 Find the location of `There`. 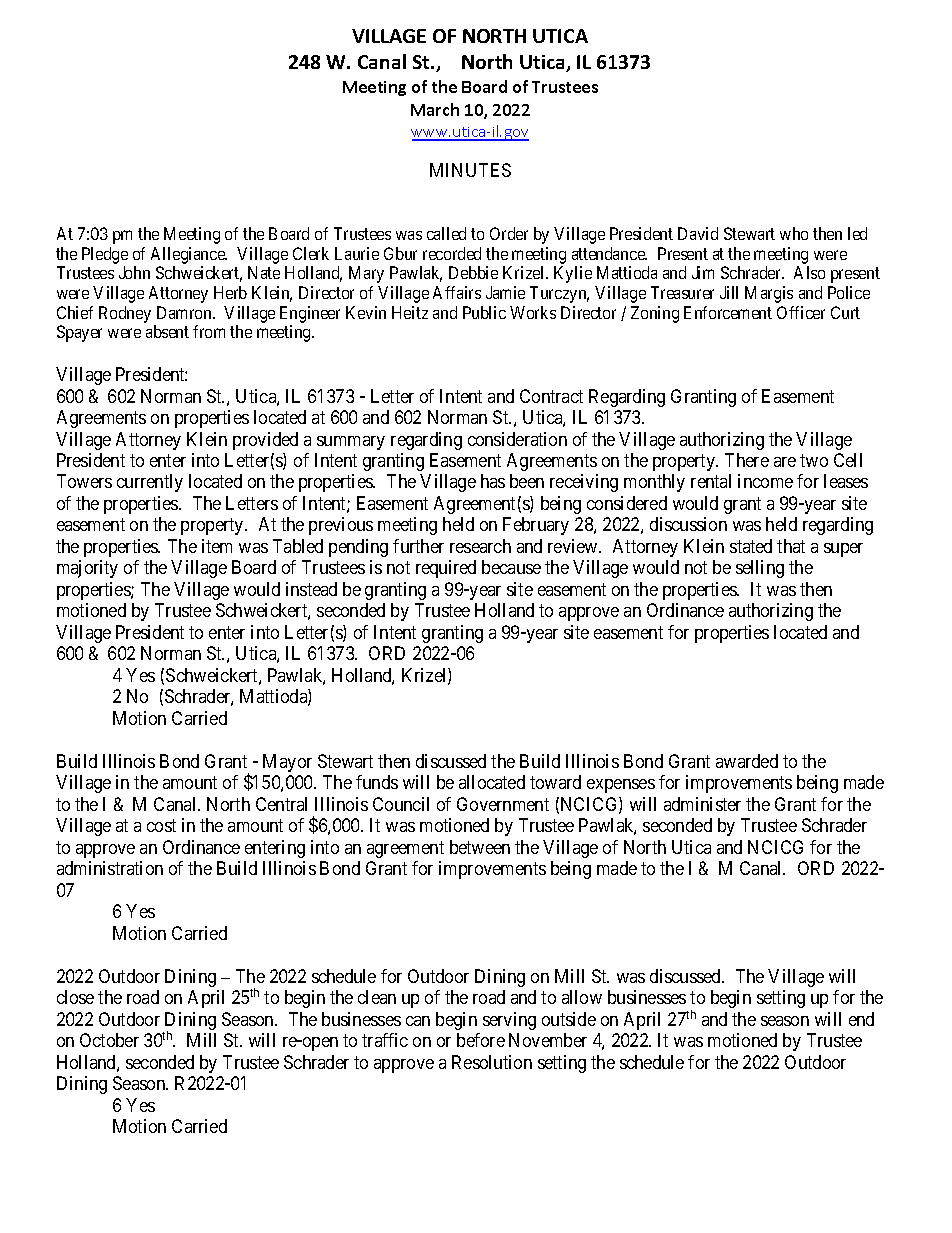

There is located at coordinates (747, 460).
